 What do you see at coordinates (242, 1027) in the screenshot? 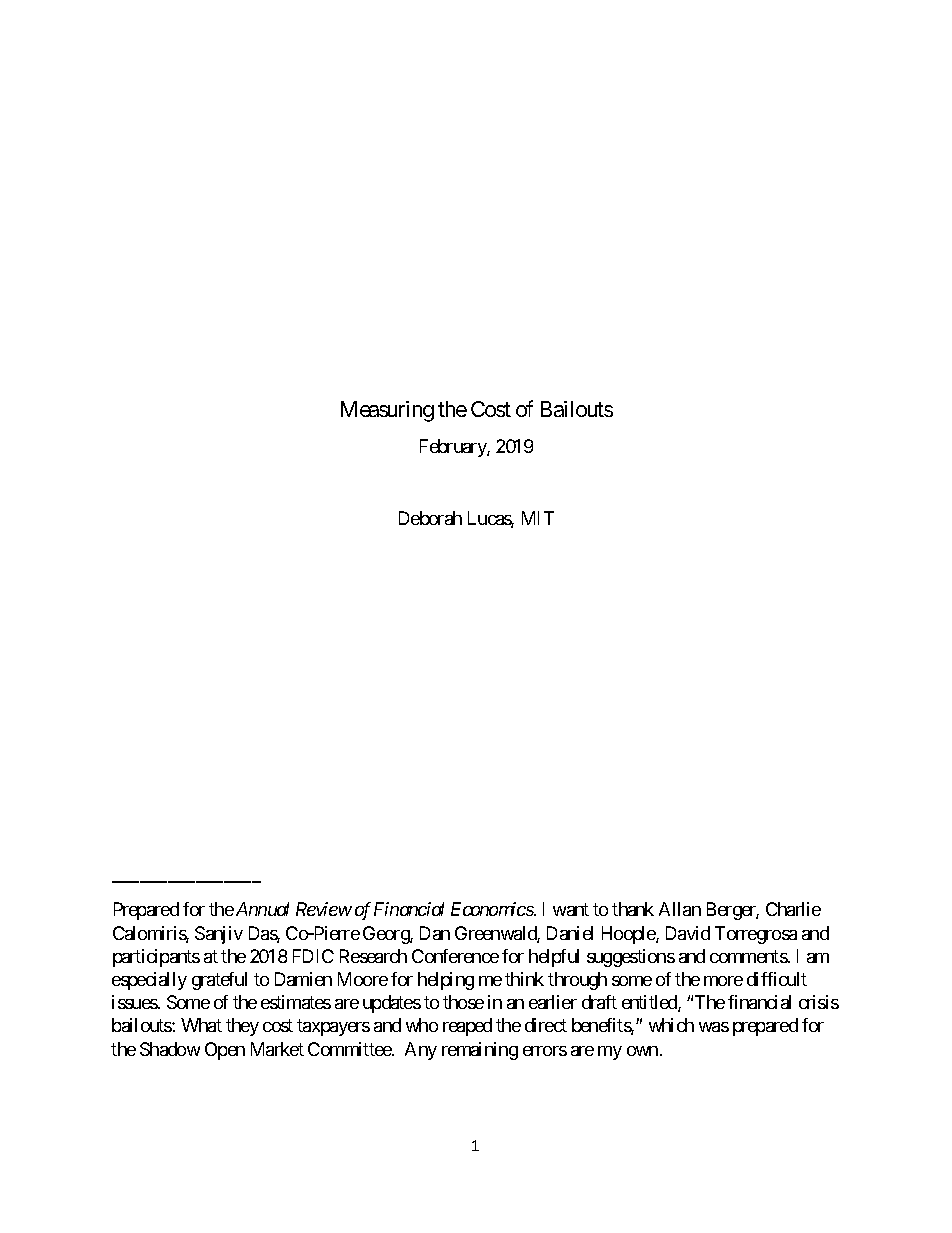
I see `they` at bounding box center [242, 1027].
